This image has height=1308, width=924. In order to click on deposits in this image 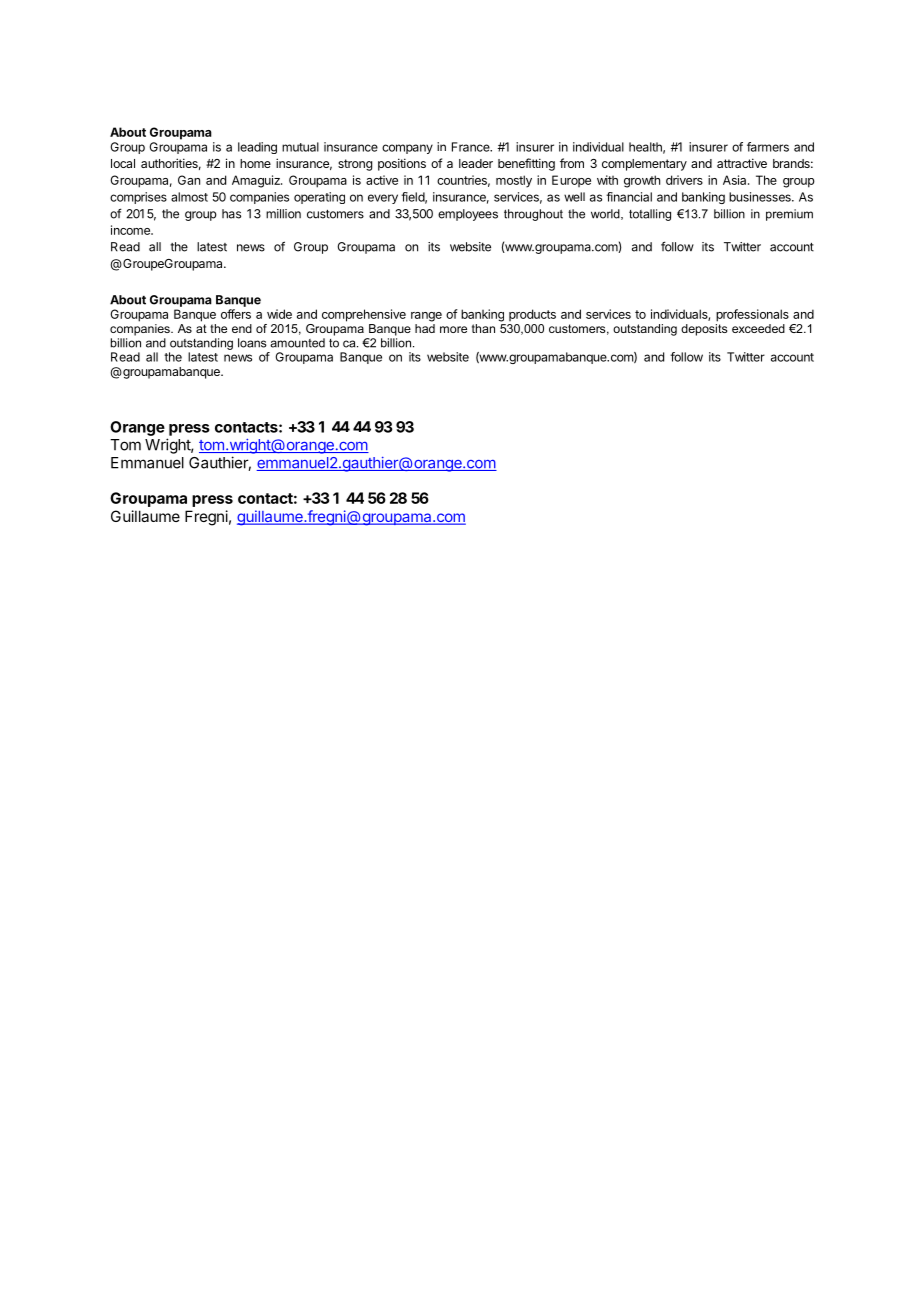, I will do `click(704, 328)`.
